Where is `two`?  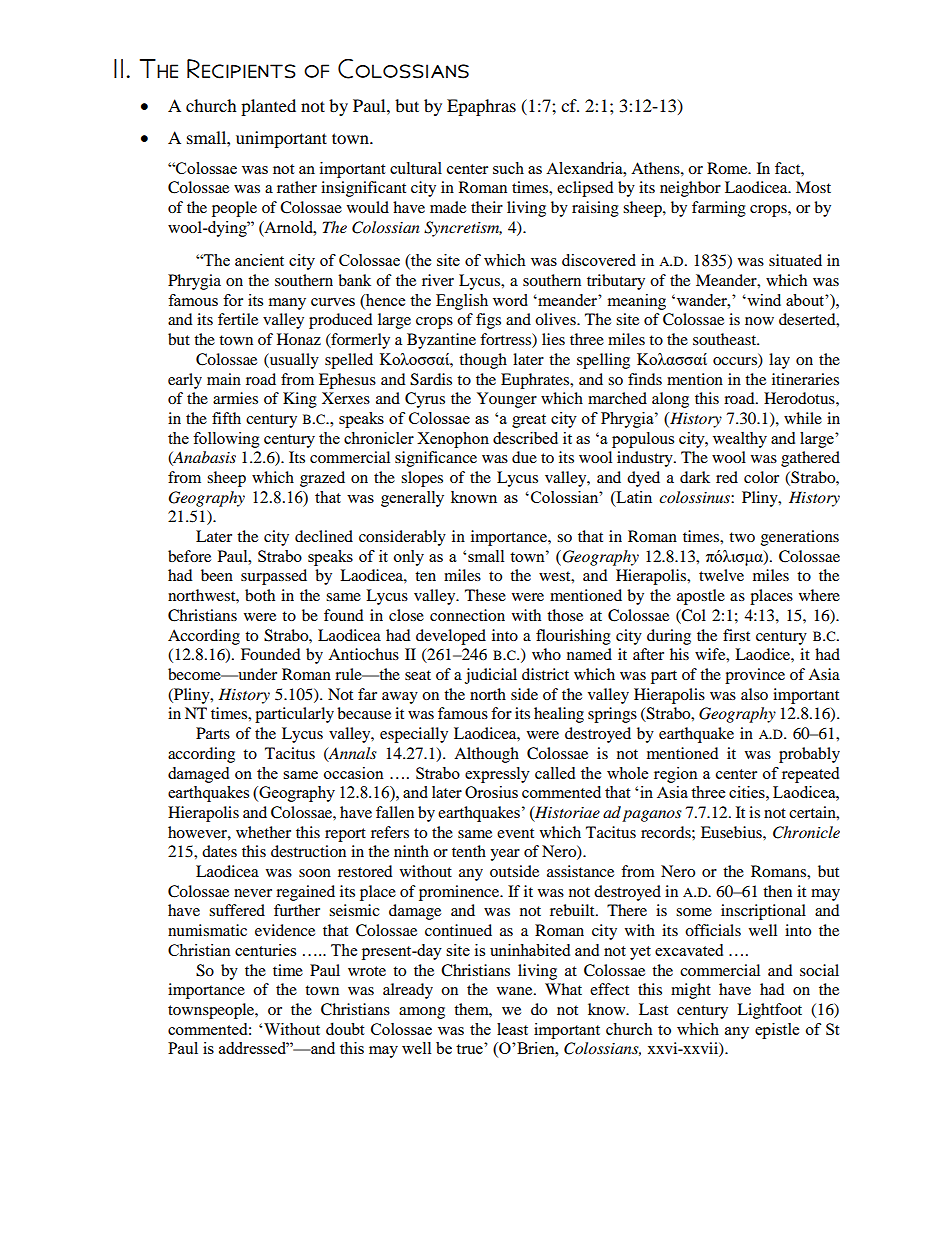
two is located at coordinates (742, 537).
